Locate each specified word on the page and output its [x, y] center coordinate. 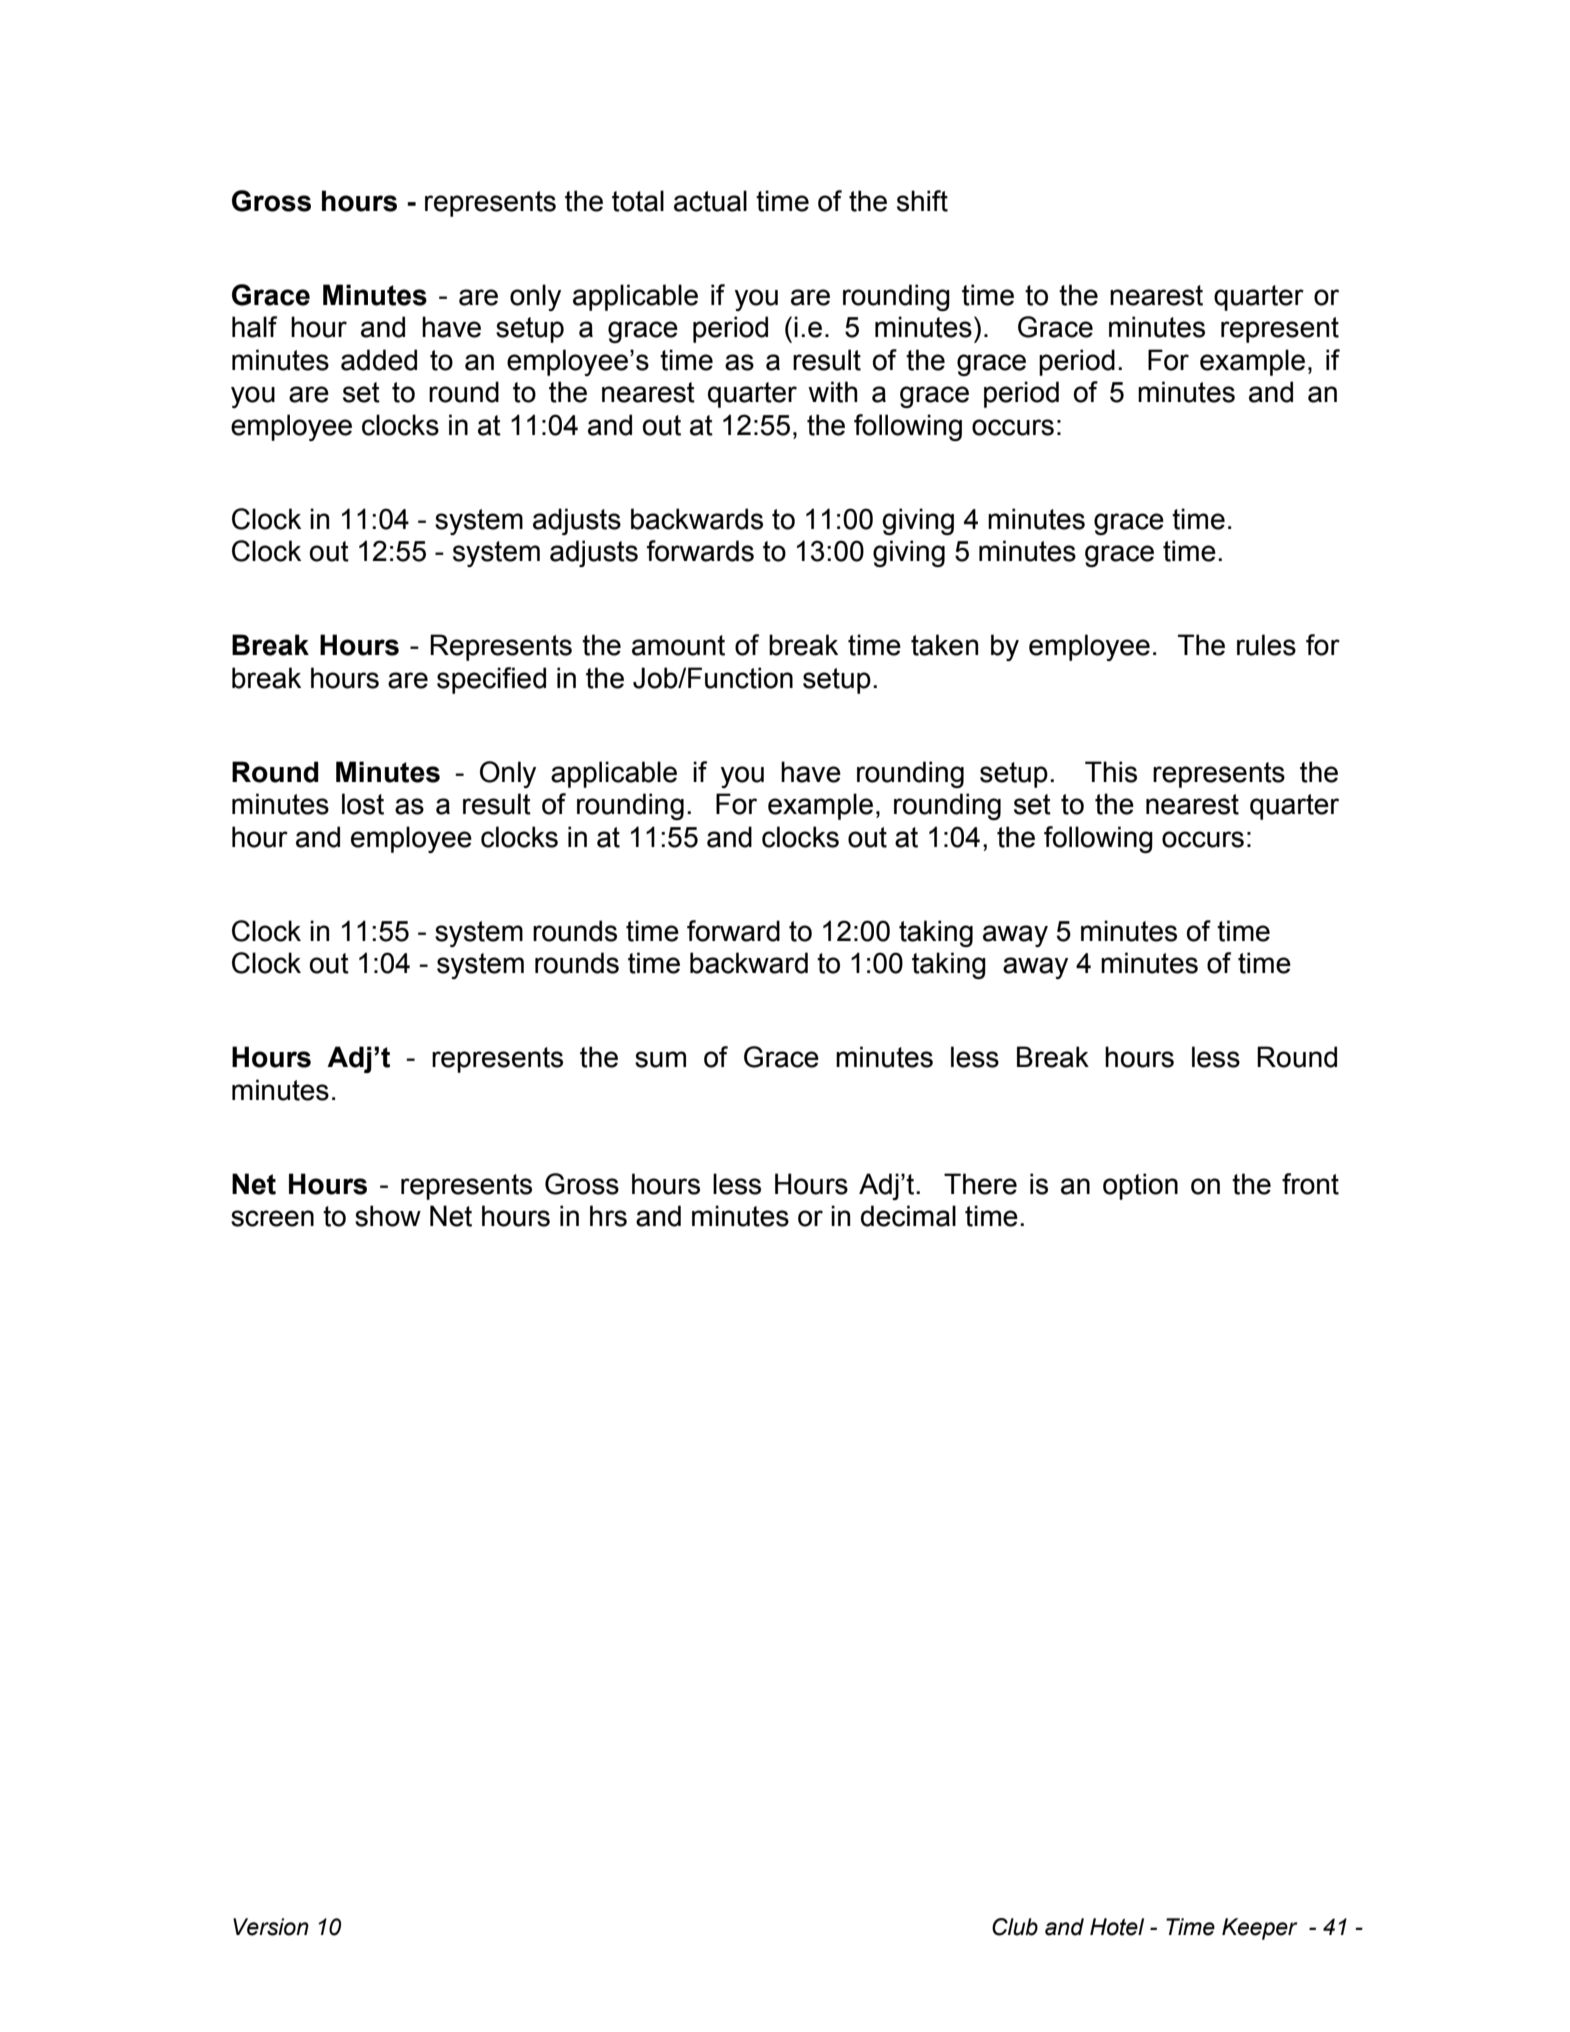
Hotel [1117, 1927]
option [1140, 1186]
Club [1015, 1927]
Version [271, 1927]
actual [710, 201]
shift [922, 201]
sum [660, 1059]
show [388, 1216]
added [379, 360]
